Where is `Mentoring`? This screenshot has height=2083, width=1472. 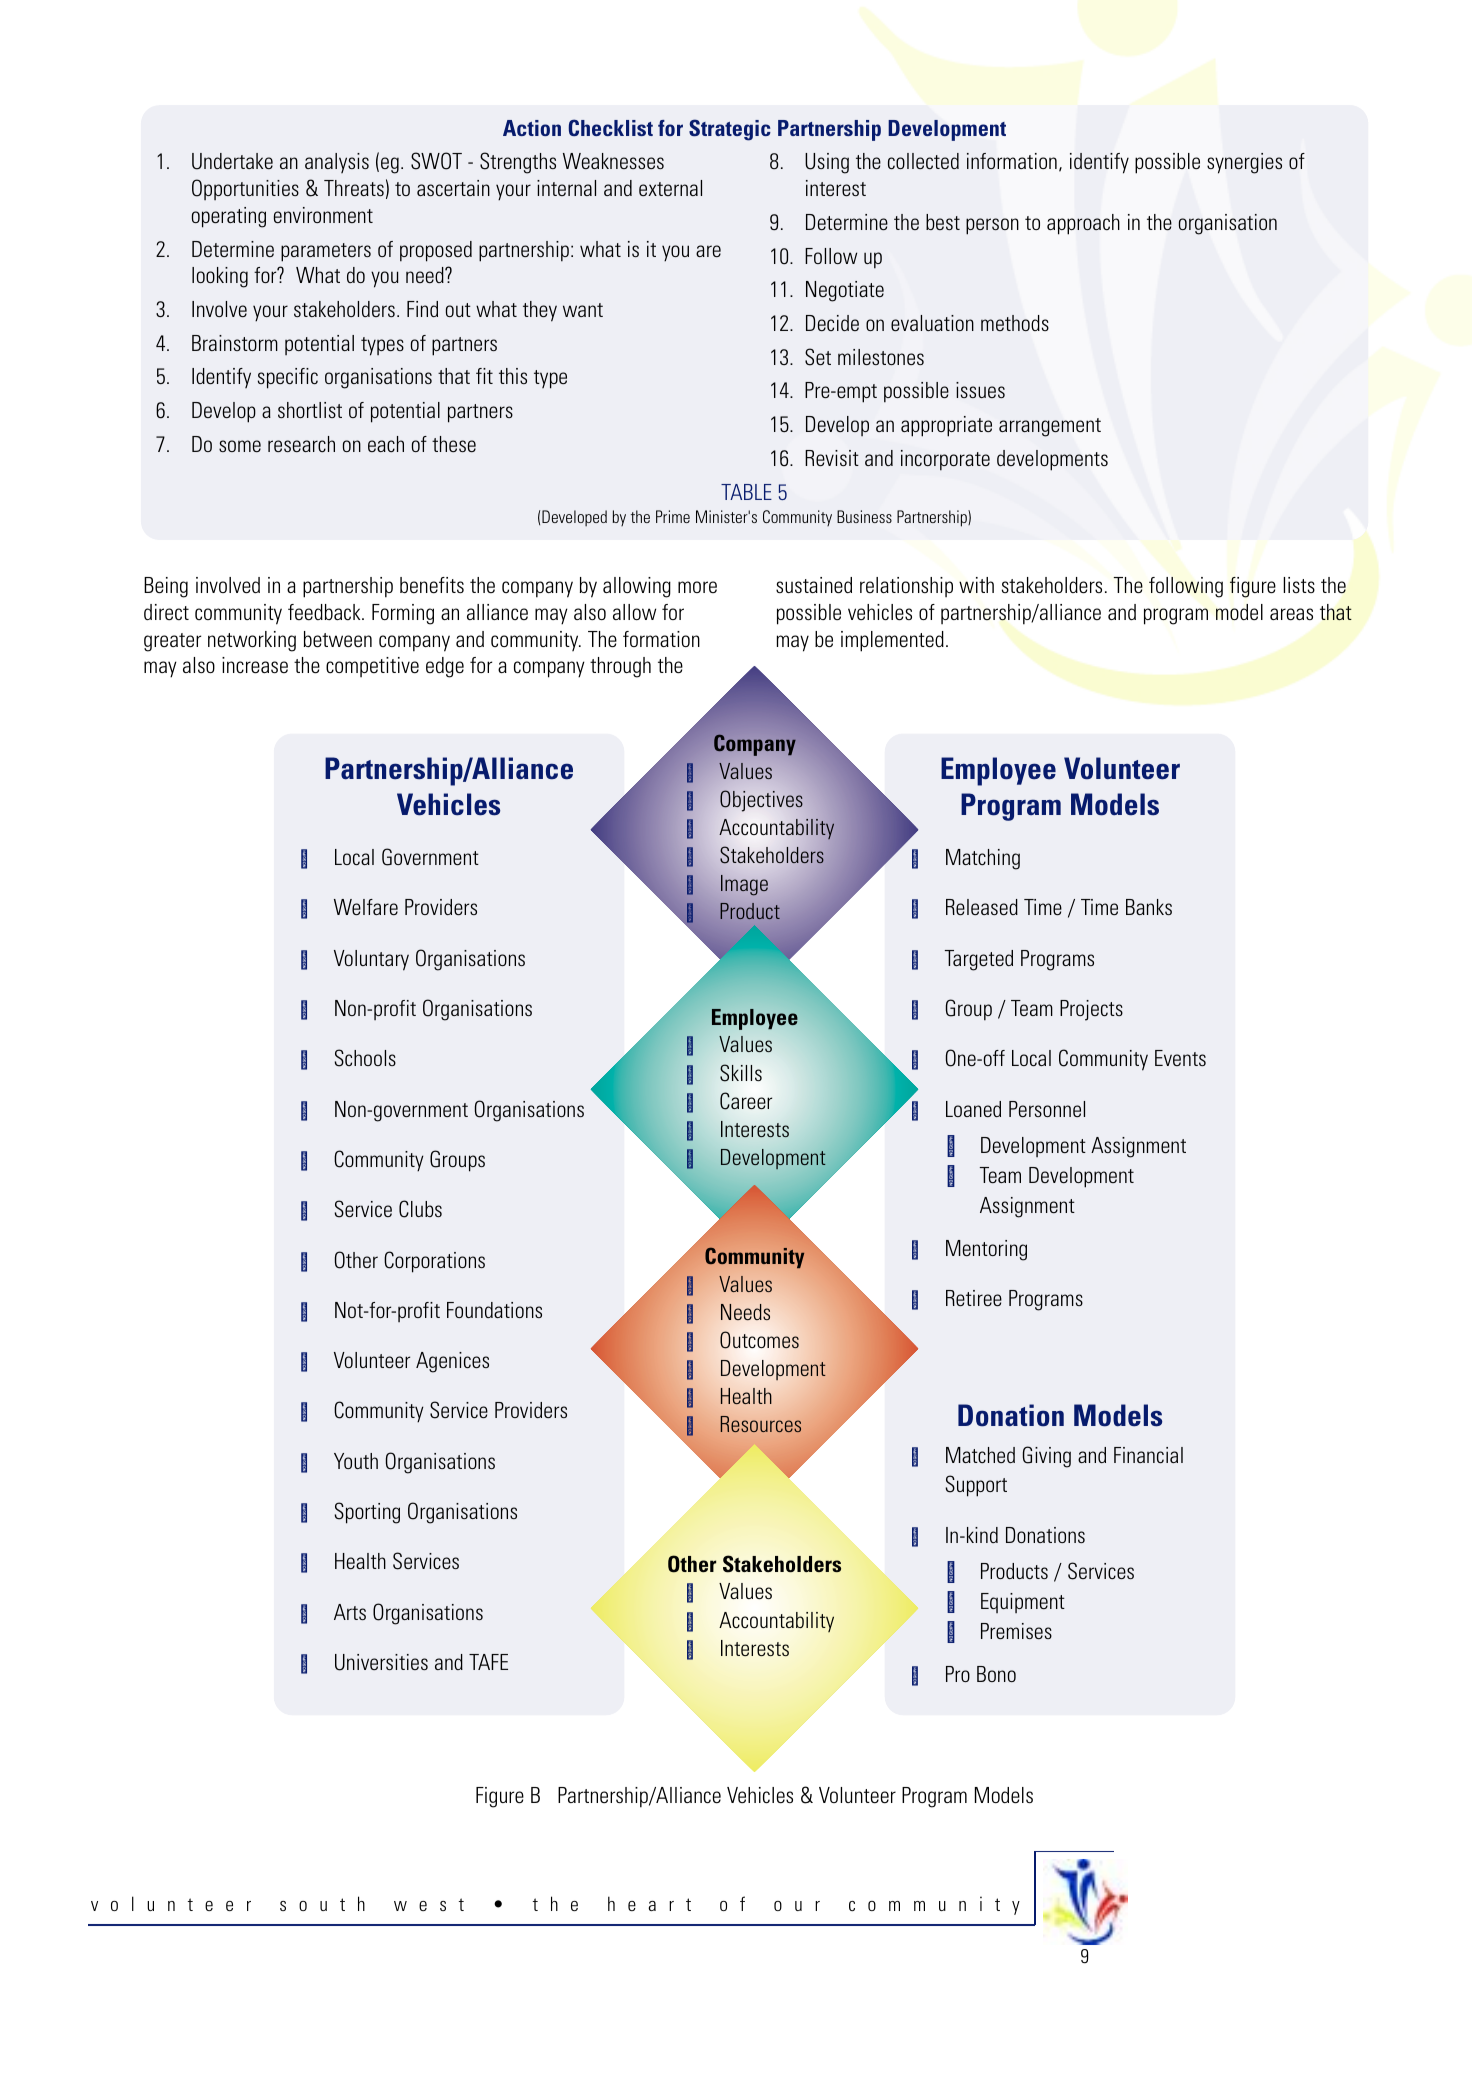 Mentoring is located at coordinates (986, 1250).
